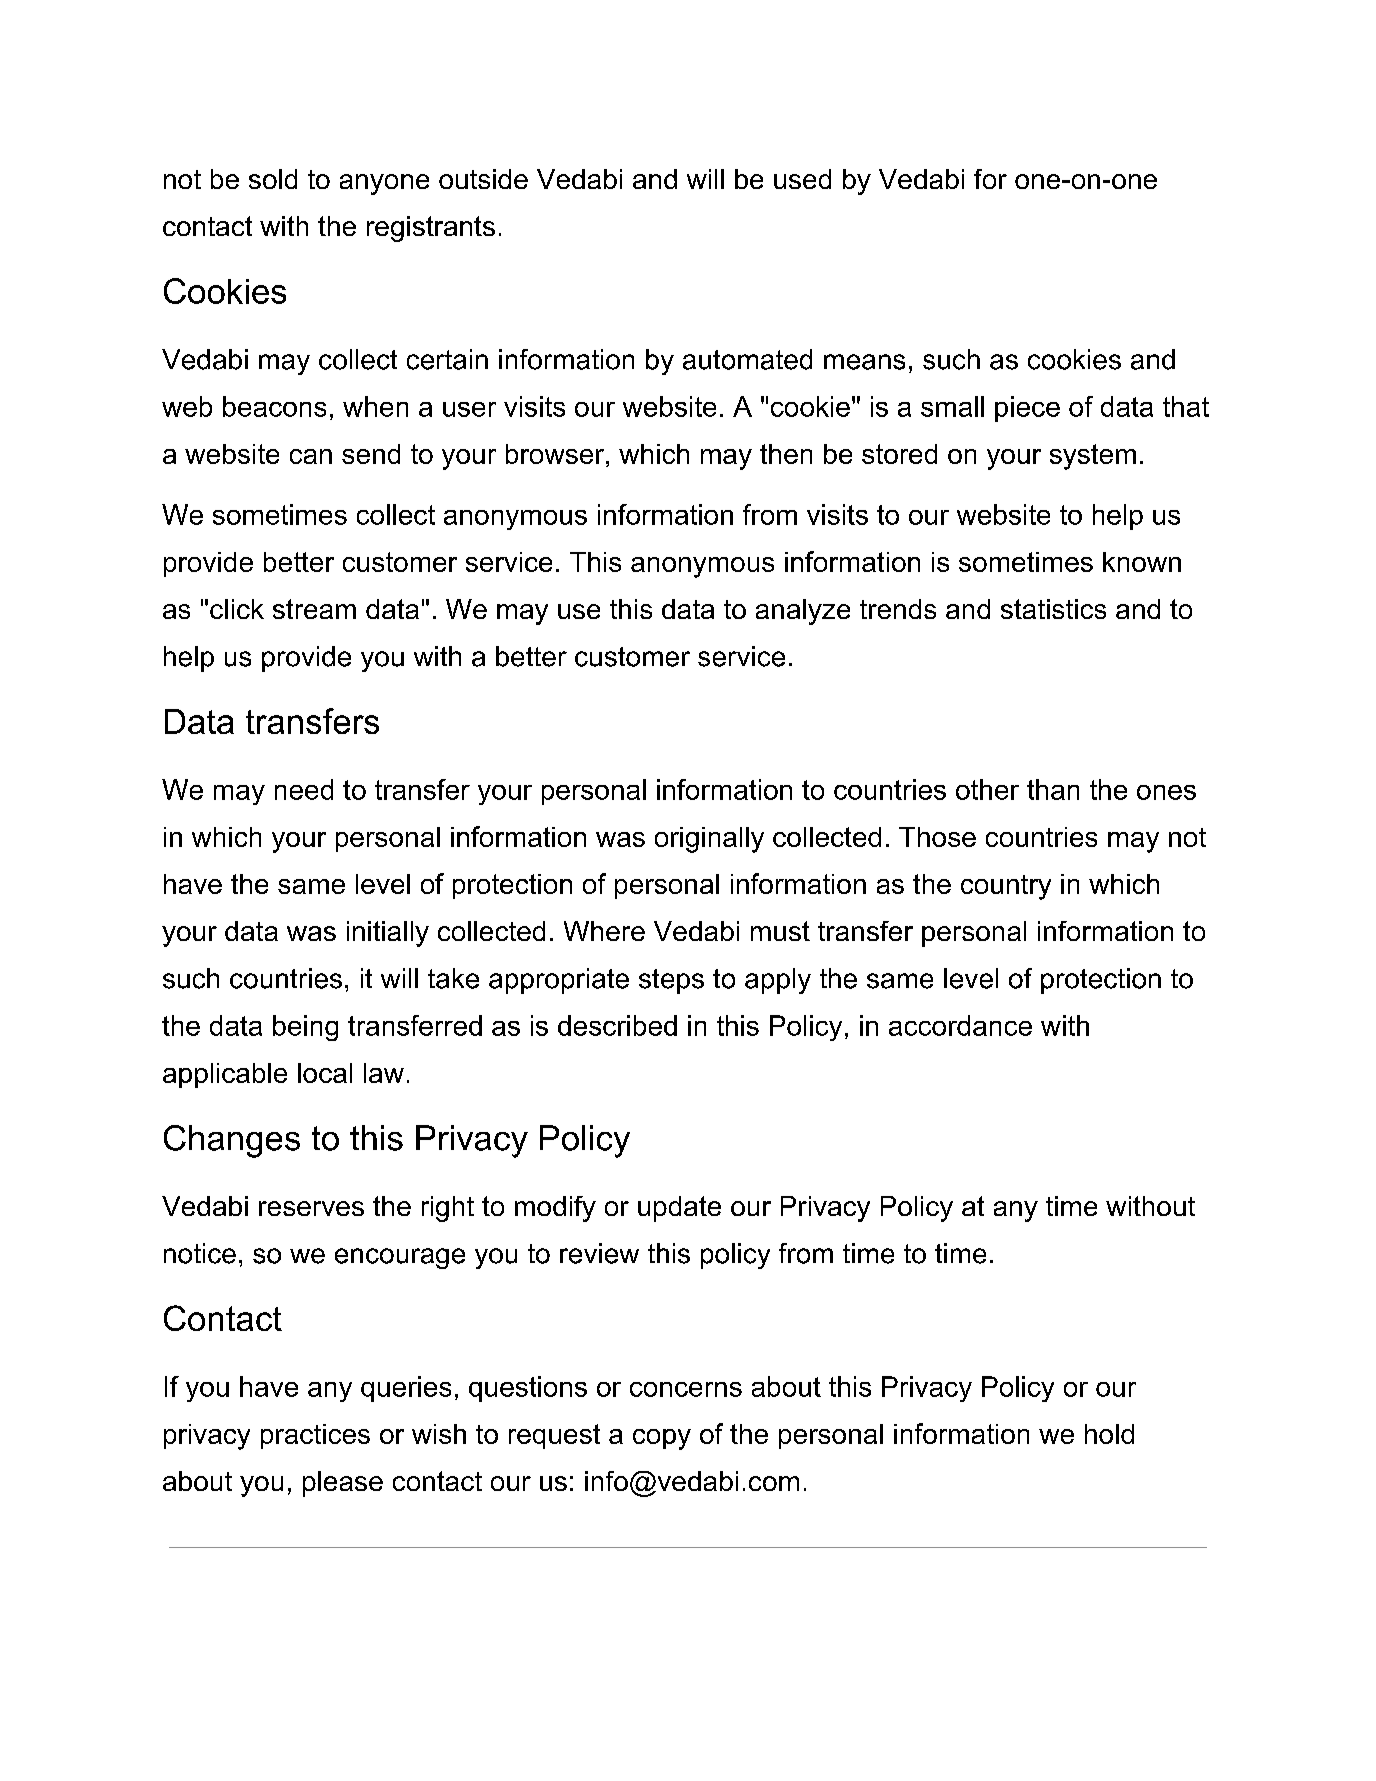  What do you see at coordinates (786, 454) in the image?
I see `then` at bounding box center [786, 454].
